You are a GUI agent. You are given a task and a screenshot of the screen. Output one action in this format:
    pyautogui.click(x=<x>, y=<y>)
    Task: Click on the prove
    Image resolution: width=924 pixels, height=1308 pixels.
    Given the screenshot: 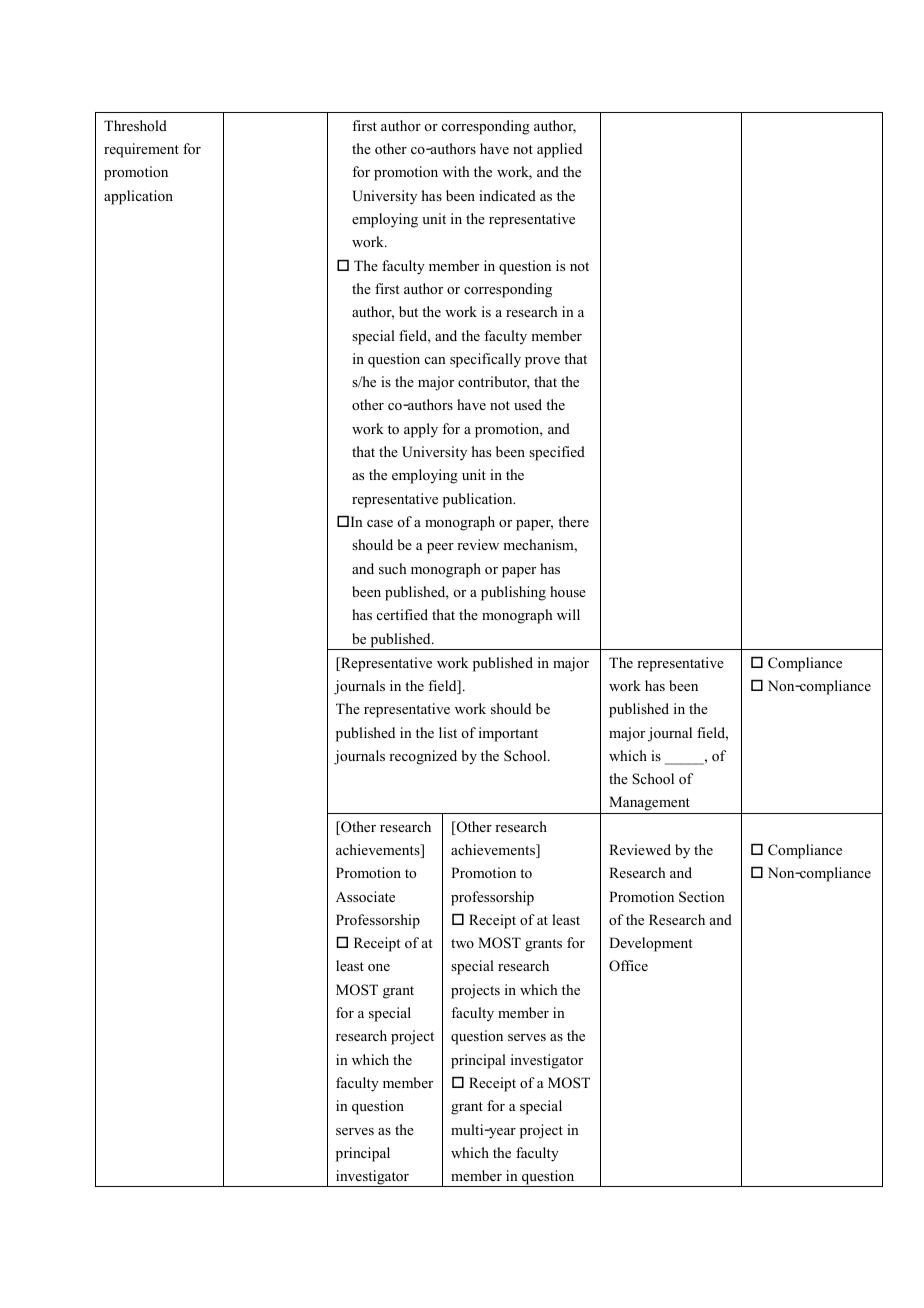 What is the action you would take?
    pyautogui.click(x=542, y=362)
